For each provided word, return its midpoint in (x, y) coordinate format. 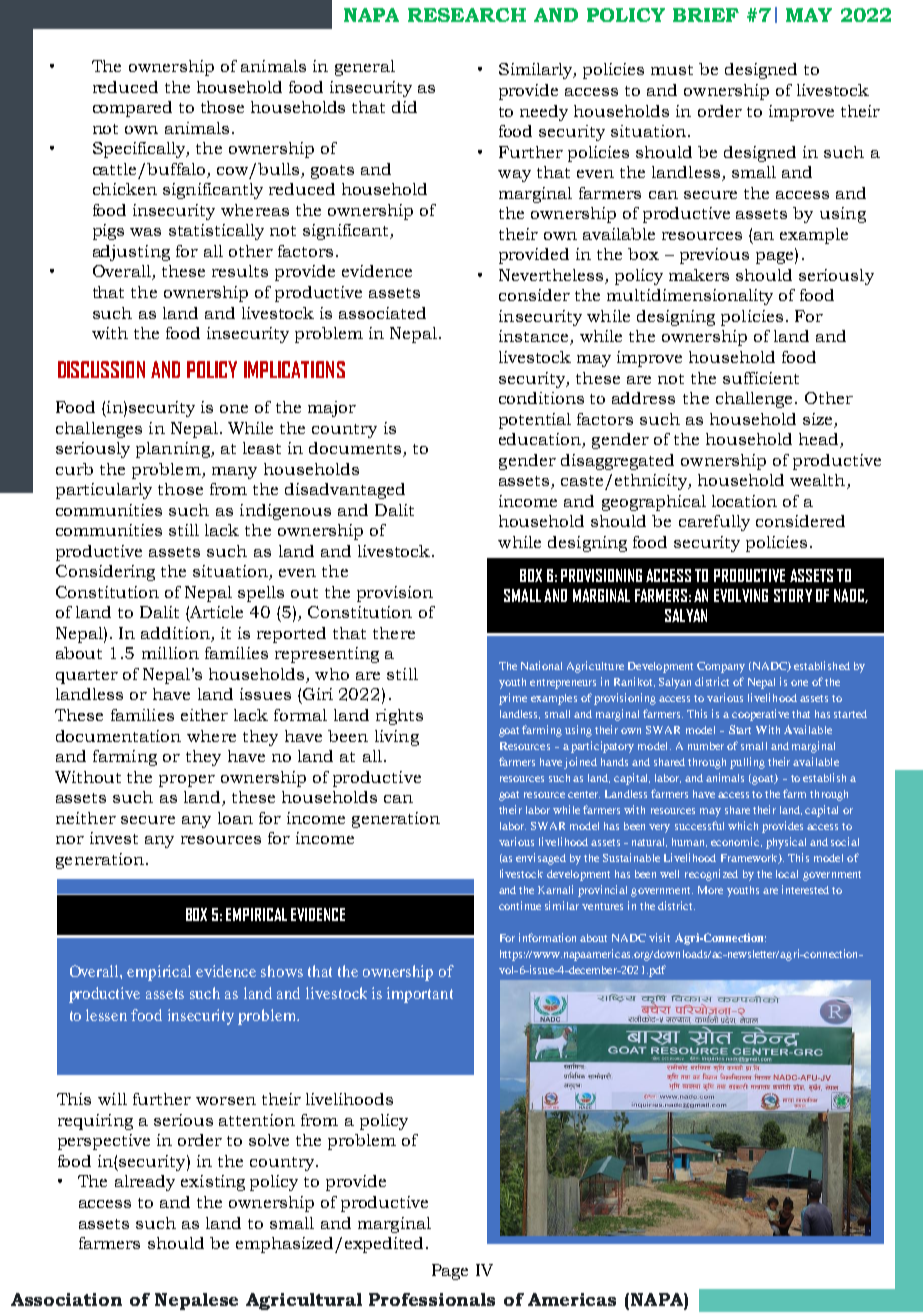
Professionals (432, 1299)
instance (535, 337)
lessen (106, 1015)
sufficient (761, 378)
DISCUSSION (101, 369)
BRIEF (706, 15)
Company (721, 667)
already (145, 1183)
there (394, 633)
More (710, 890)
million (170, 653)
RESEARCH (467, 15)
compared (132, 109)
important (420, 995)
